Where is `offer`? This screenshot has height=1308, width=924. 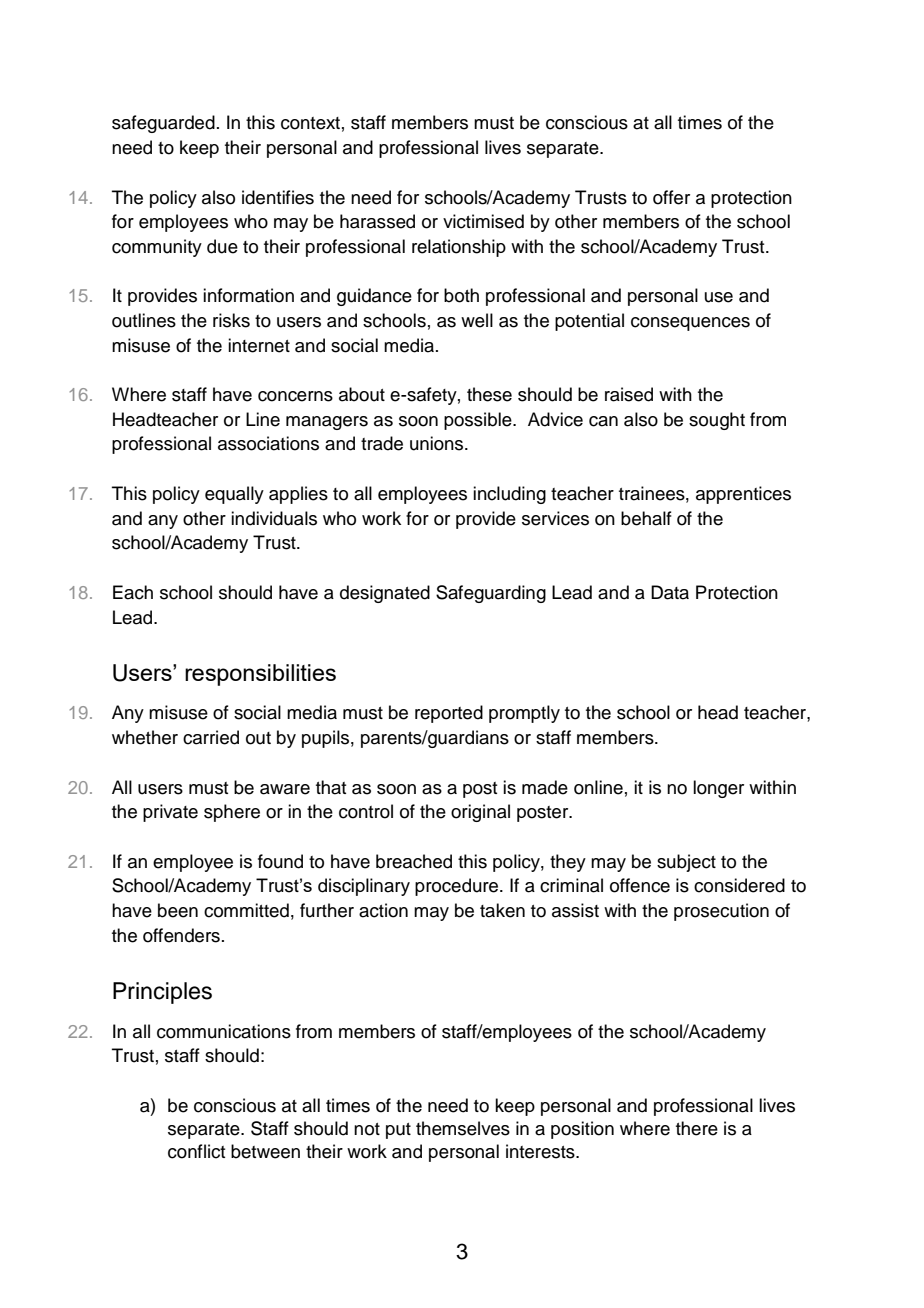 offer is located at coordinates (671, 197).
